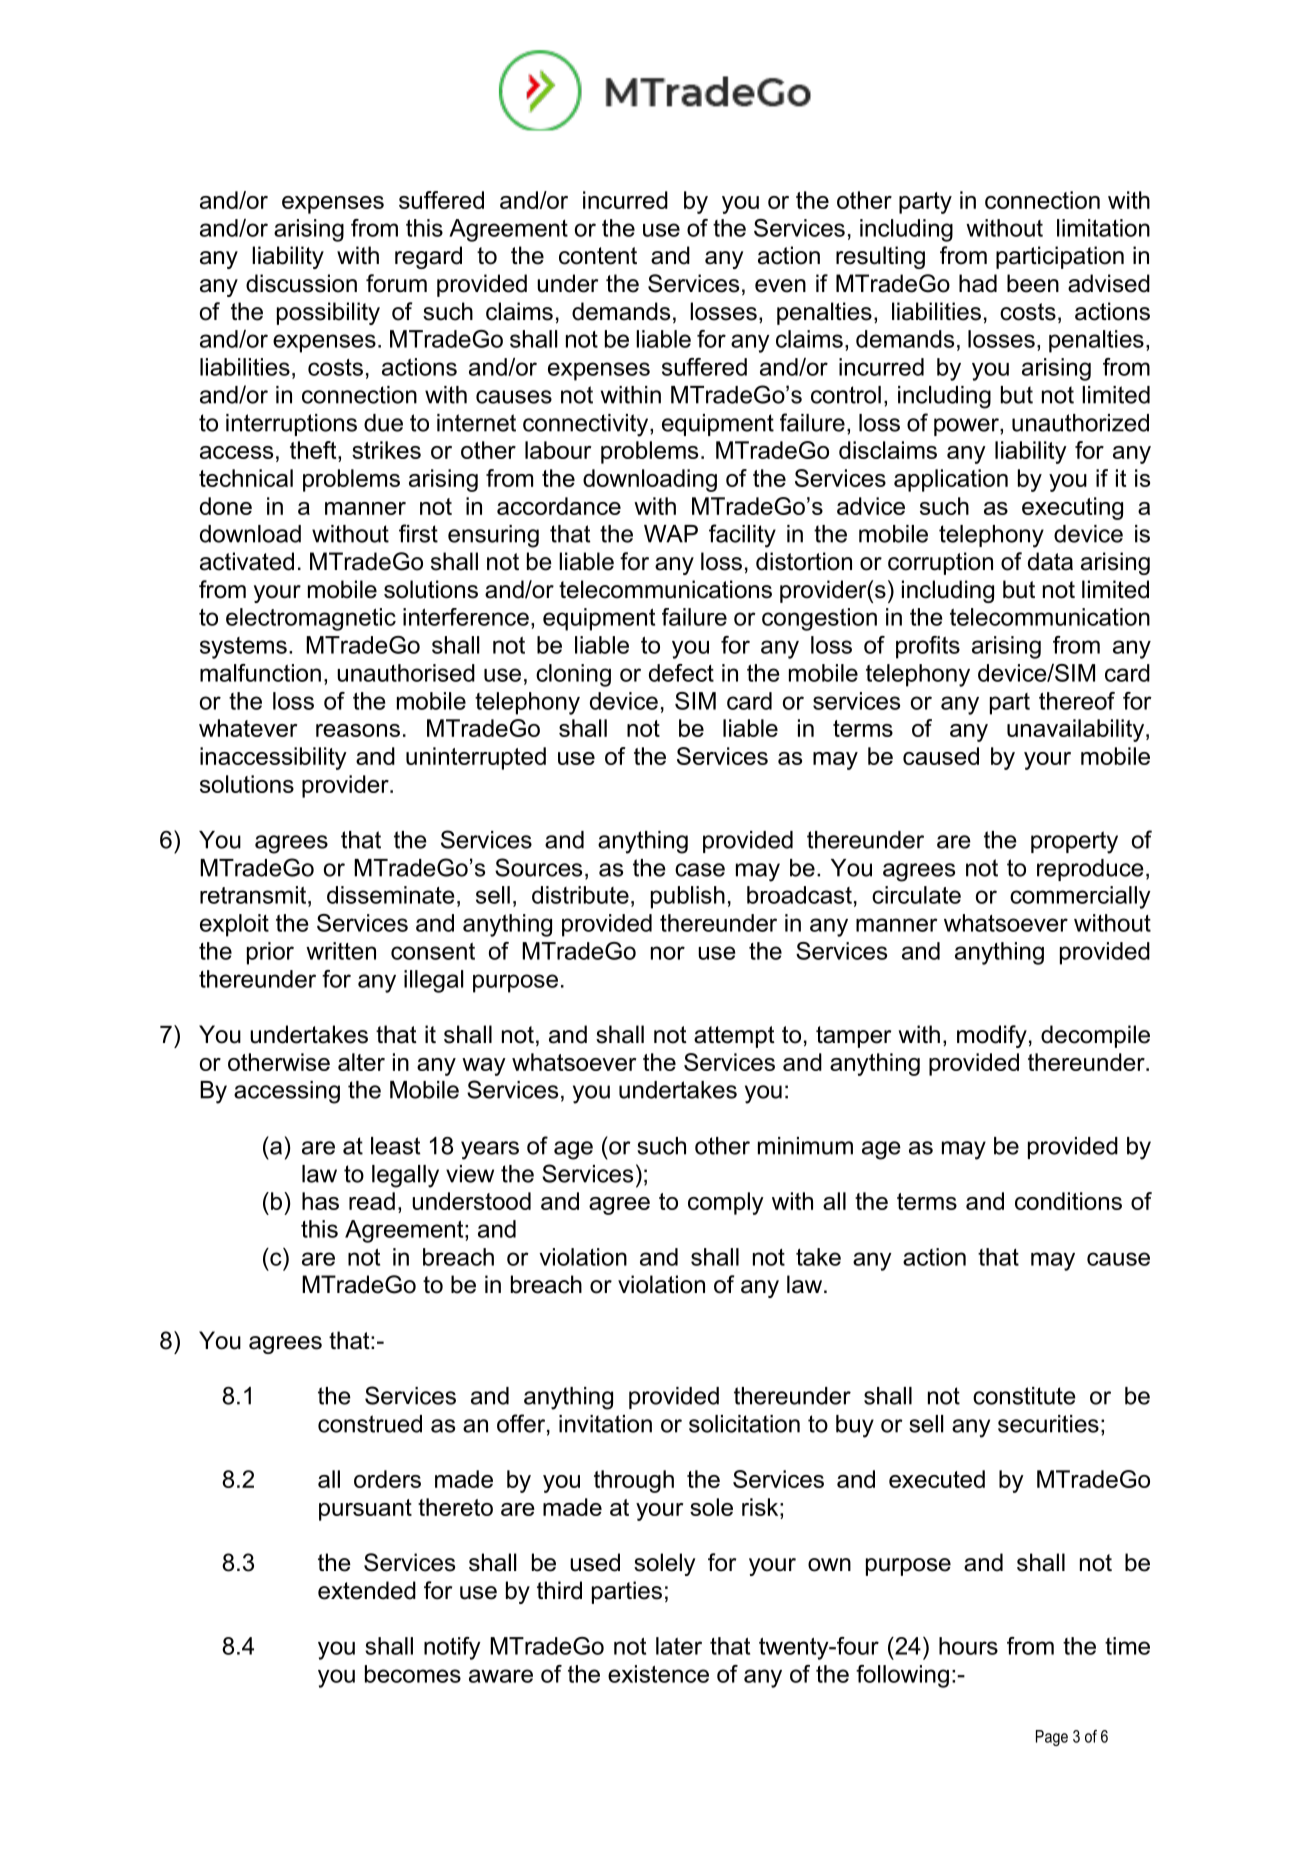 The width and height of the image is (1308, 1851). What do you see at coordinates (658, 1674) in the image?
I see `existence` at bounding box center [658, 1674].
